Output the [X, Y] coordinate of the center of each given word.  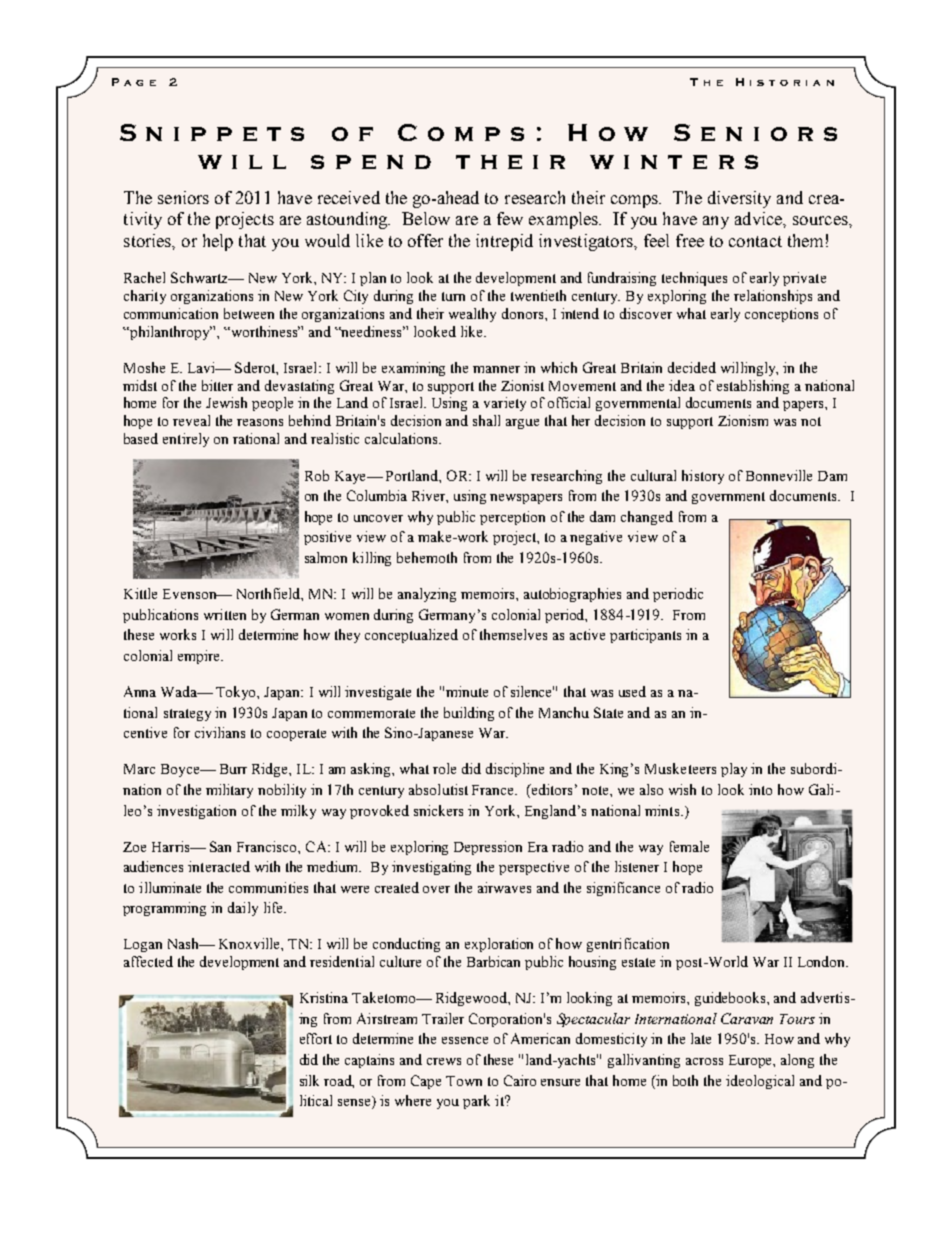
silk [309, 1080]
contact [755, 241]
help [218, 242]
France [494, 790]
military [229, 791]
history [703, 477]
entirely [186, 440]
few [510, 218]
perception [512, 518]
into [760, 789]
